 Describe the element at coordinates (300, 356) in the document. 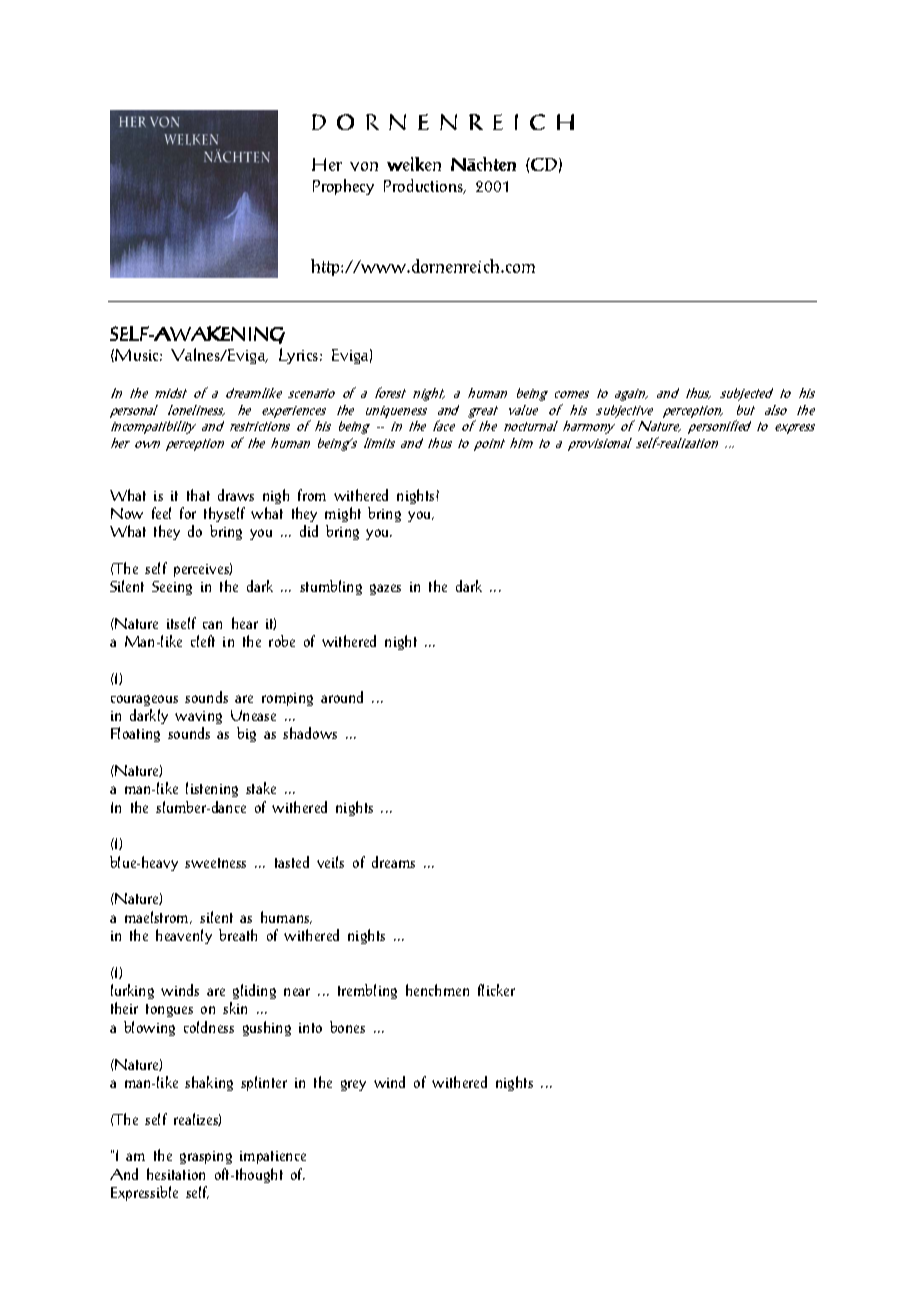

I see `Lyrics` at that location.
